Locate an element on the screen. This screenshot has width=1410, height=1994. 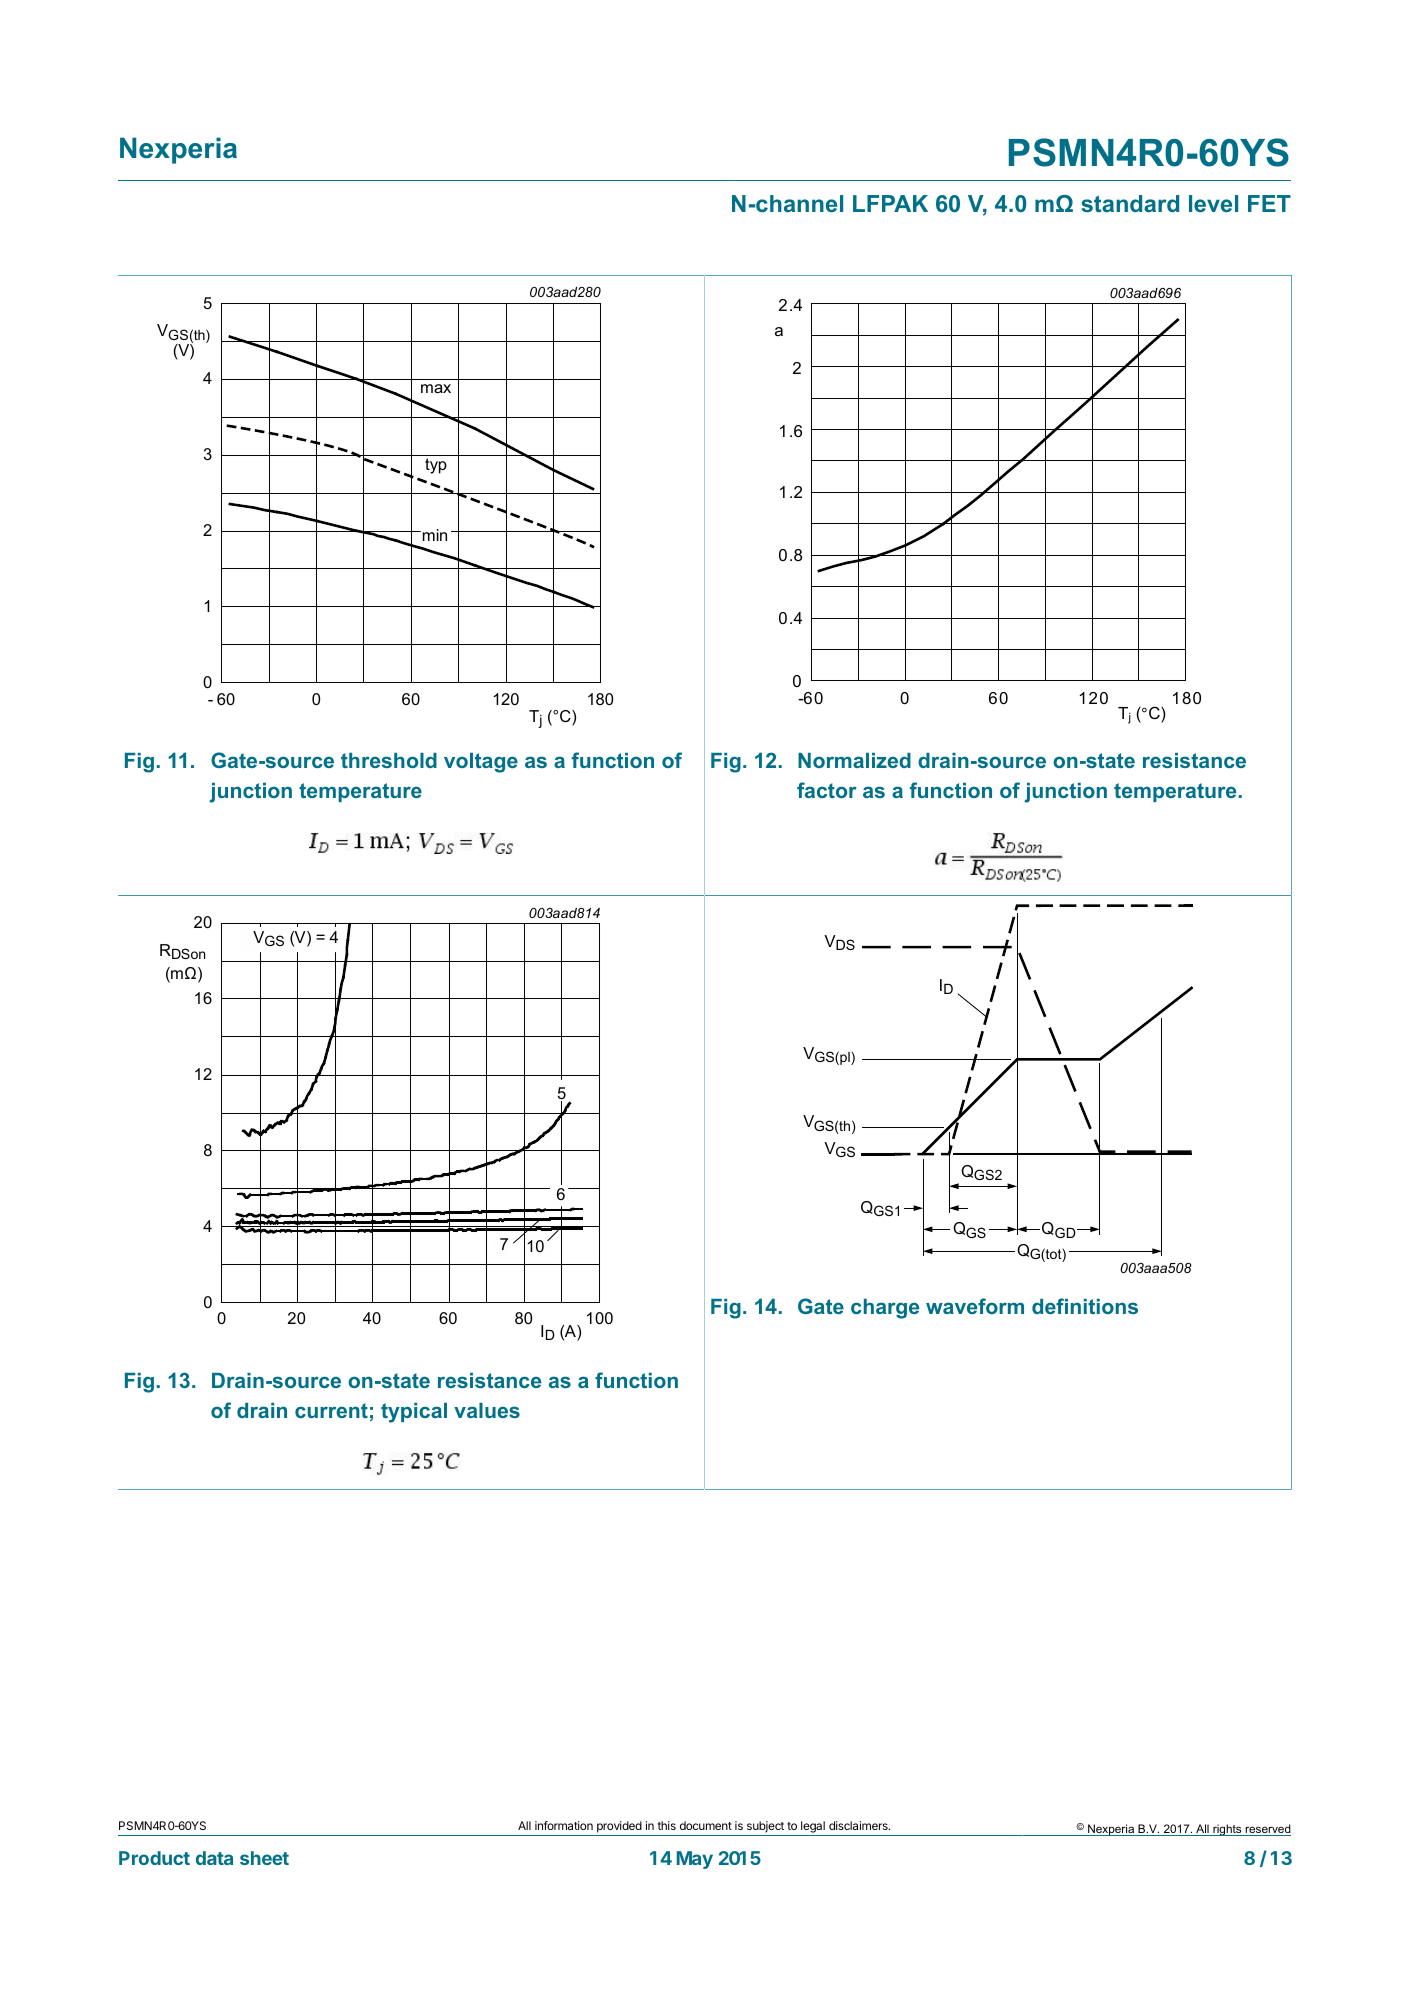
threshold is located at coordinates (389, 760).
